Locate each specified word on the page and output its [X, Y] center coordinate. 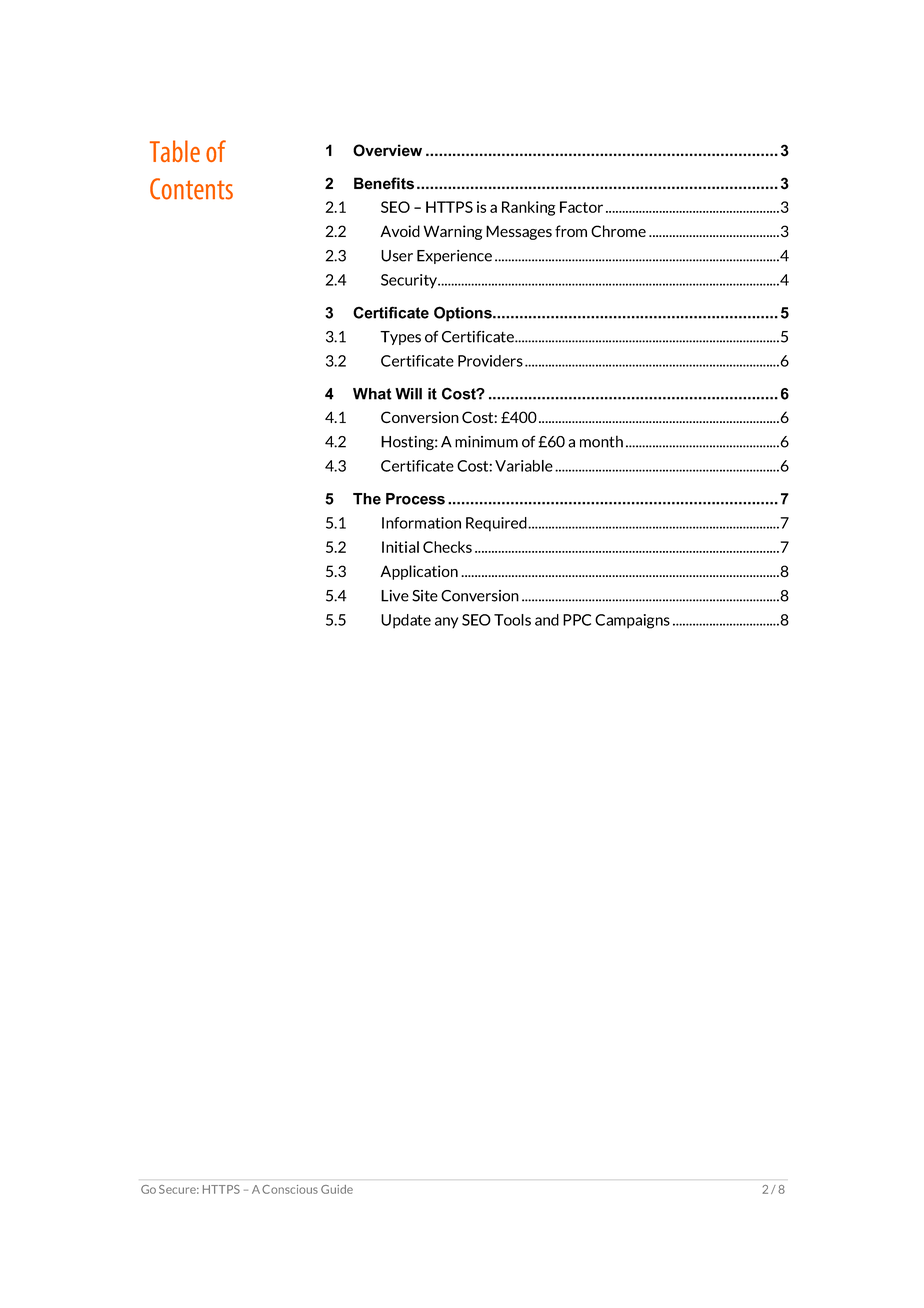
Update [406, 621]
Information [421, 523]
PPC [577, 620]
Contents [191, 189]
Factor [581, 207]
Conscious [290, 1189]
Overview [387, 150]
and [547, 620]
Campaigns [632, 621]
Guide [337, 1189]
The [367, 499]
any [446, 623]
